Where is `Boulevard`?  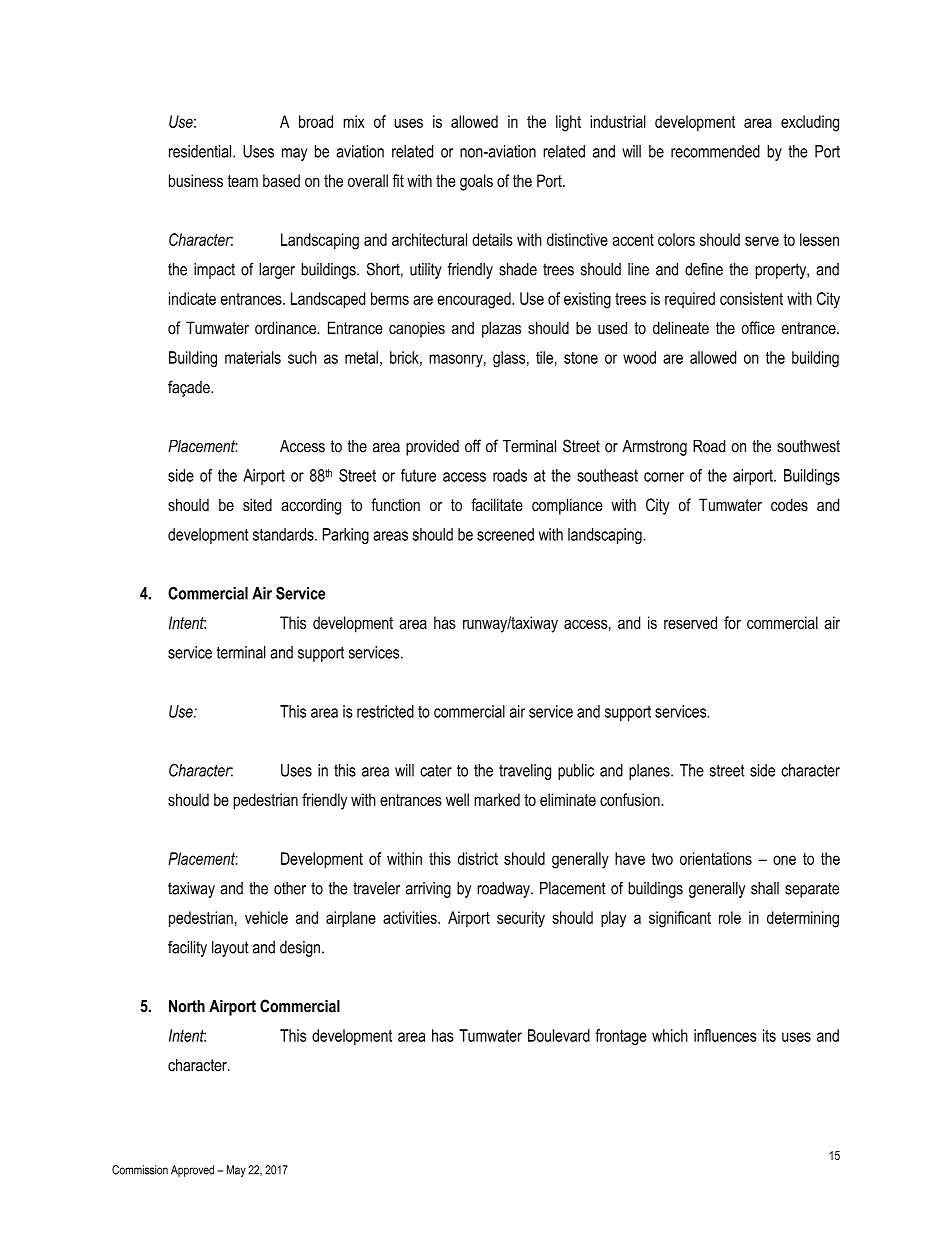
Boulevard is located at coordinates (559, 1035).
